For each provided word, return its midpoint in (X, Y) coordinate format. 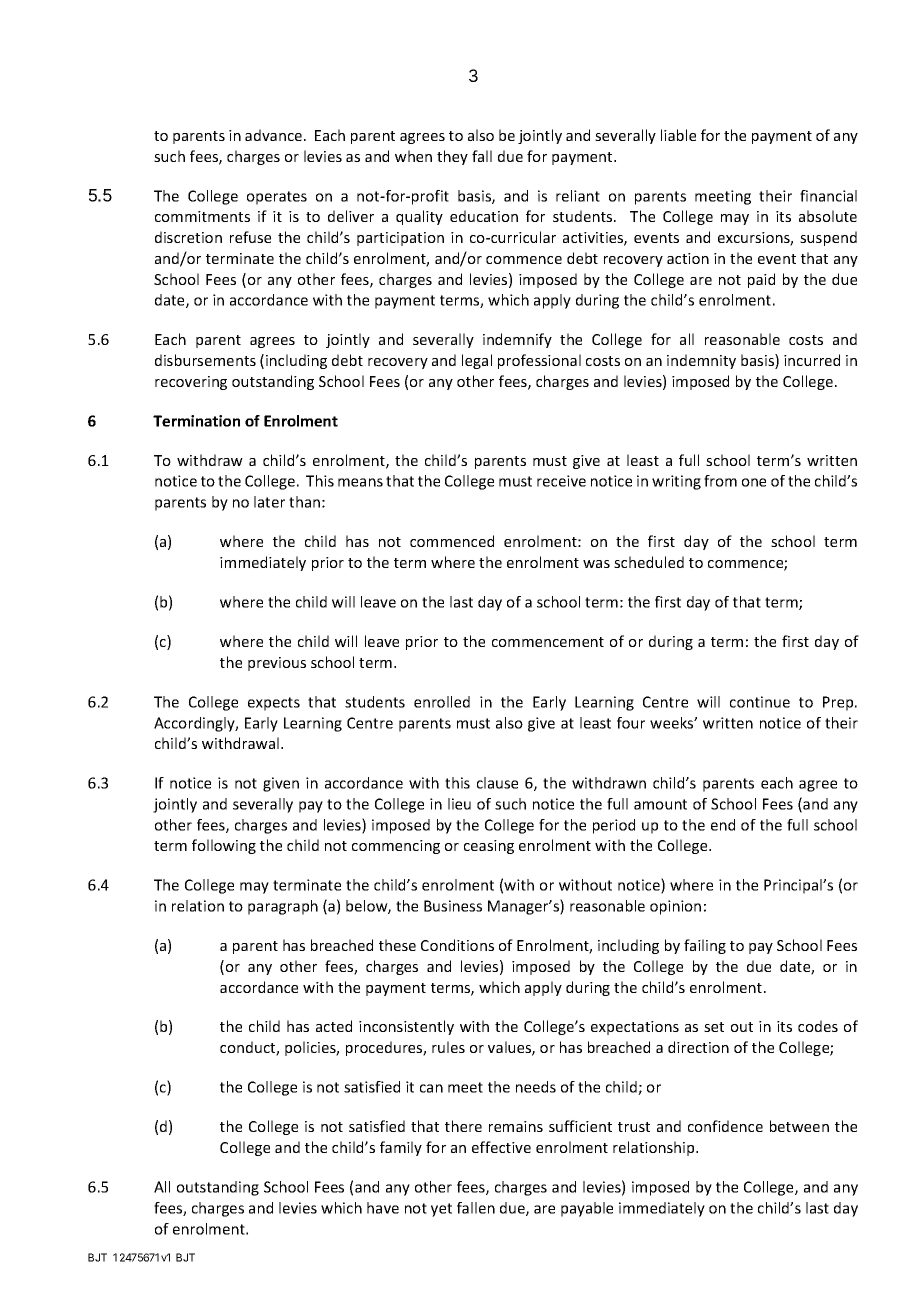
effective (501, 1147)
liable (678, 135)
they (452, 157)
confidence (725, 1126)
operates (277, 198)
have (383, 1208)
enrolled (442, 702)
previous (277, 664)
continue (760, 702)
